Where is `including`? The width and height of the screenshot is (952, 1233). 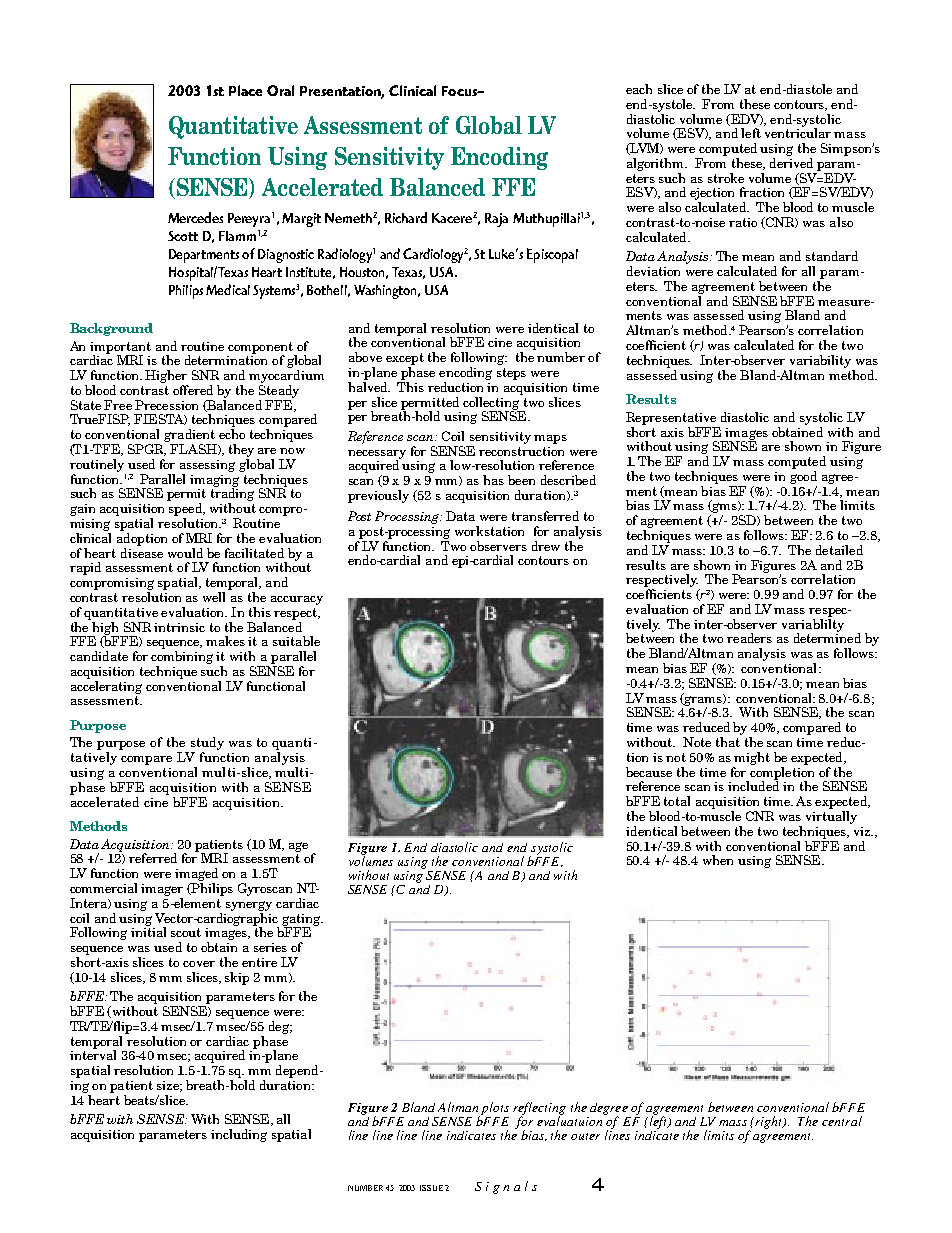
including is located at coordinates (239, 1135).
